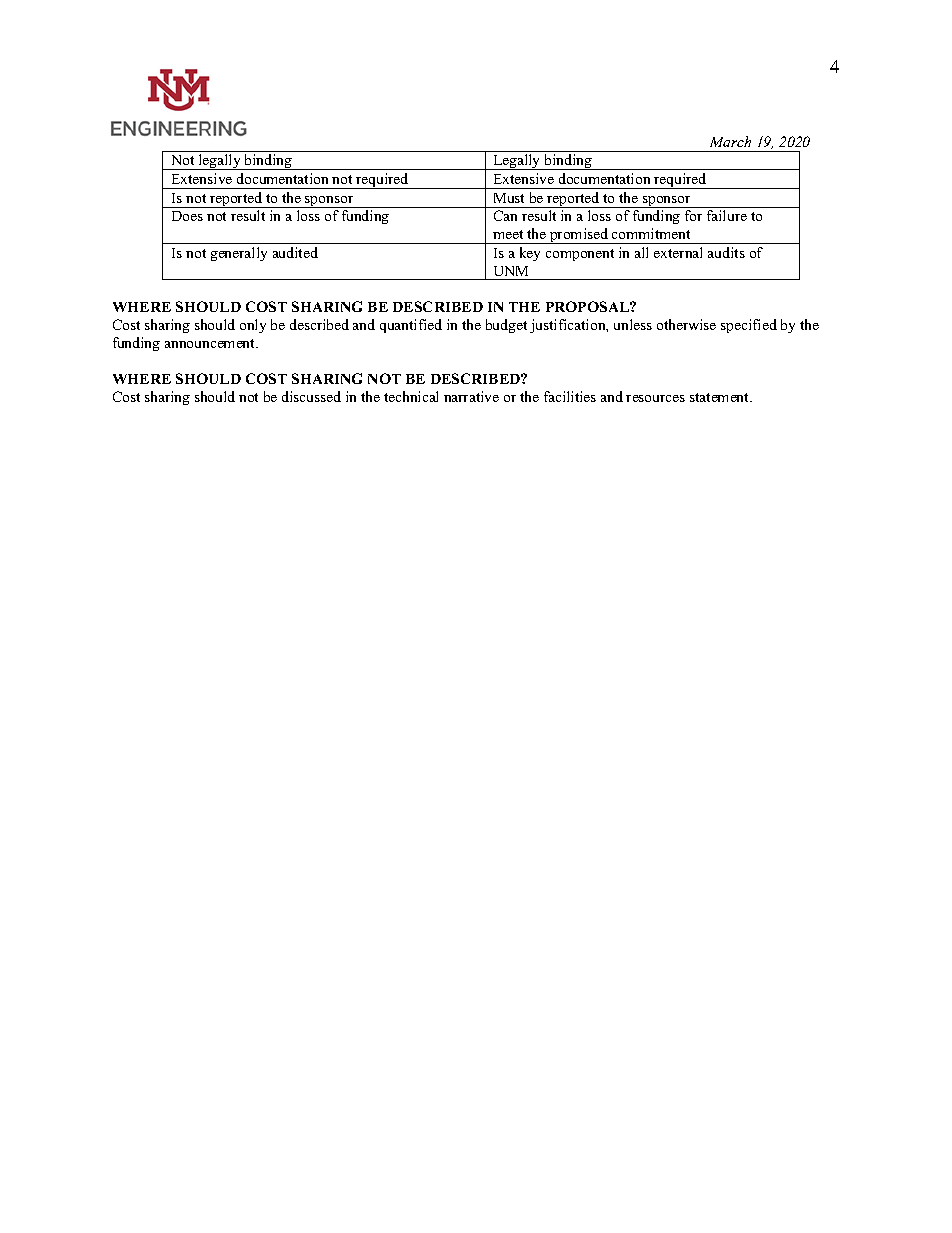 This page has width=952, height=1233. Describe the element at coordinates (505, 215) in the page. I see `Can` at that location.
